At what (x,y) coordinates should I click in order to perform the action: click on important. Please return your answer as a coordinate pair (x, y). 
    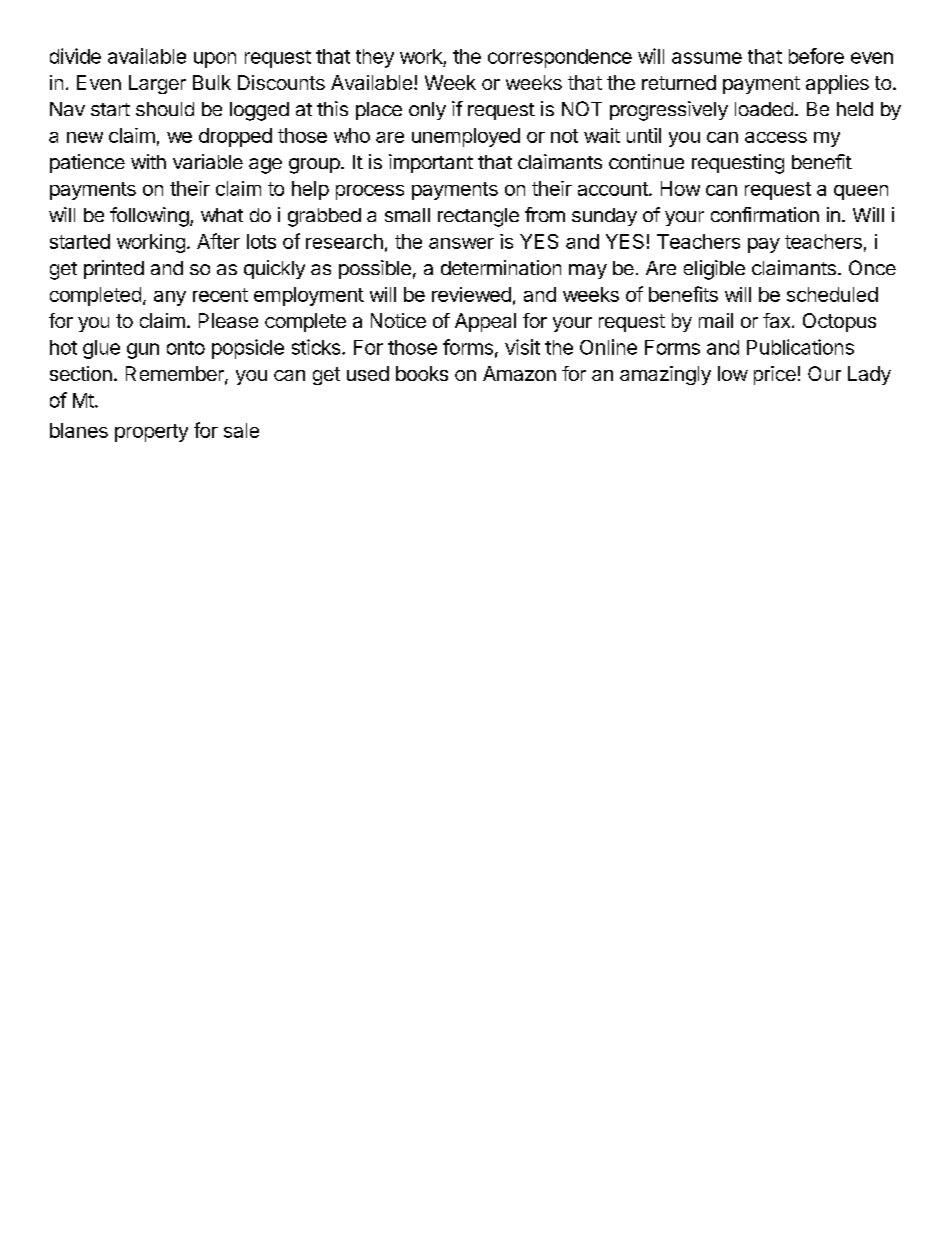
    Looking at the image, I should click on (431, 163).
